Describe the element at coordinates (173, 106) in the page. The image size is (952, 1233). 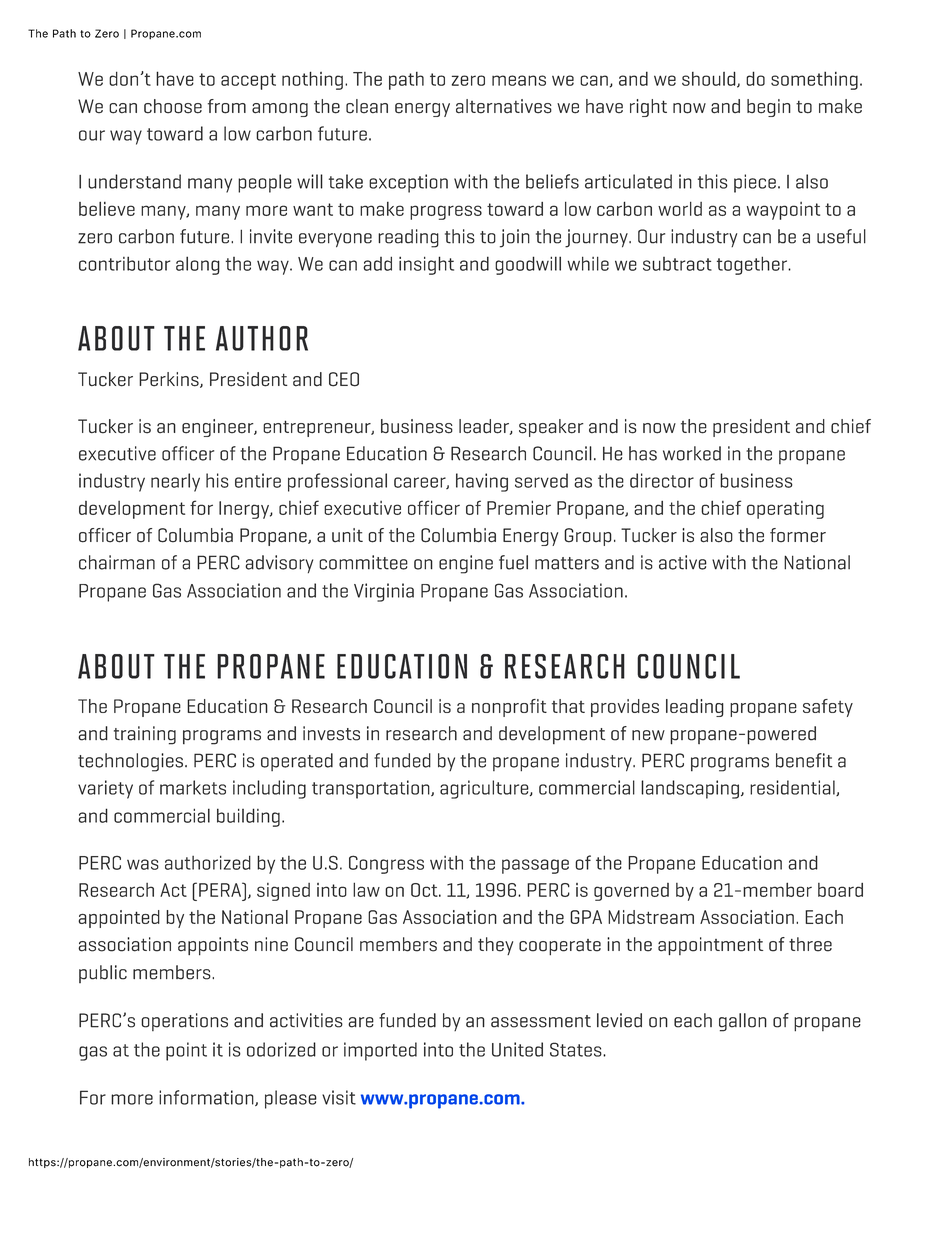
I see `choose` at that location.
